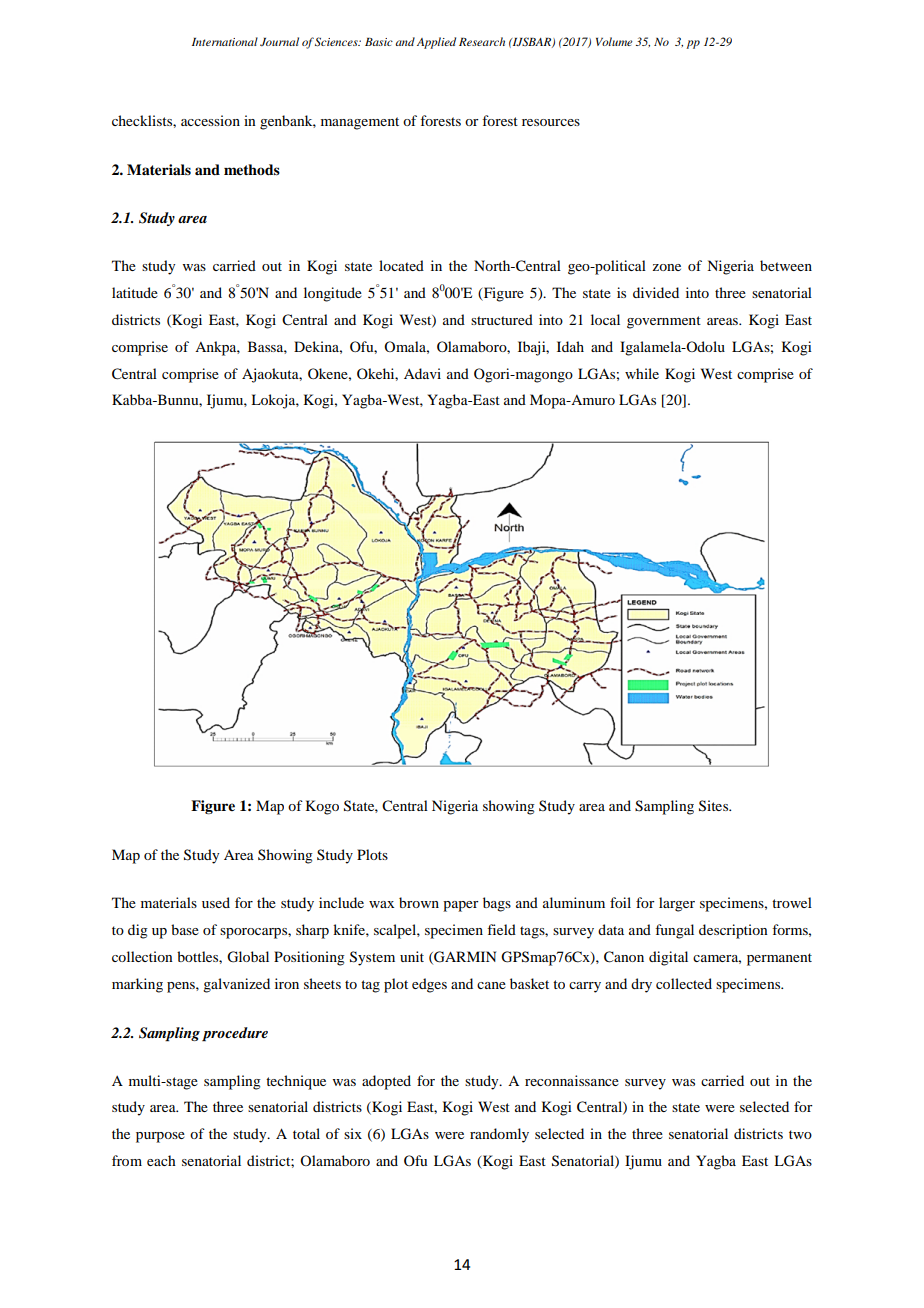 This screenshot has width=924, height=1308. Describe the element at coordinates (664, 322) in the screenshot. I see `government` at that location.
